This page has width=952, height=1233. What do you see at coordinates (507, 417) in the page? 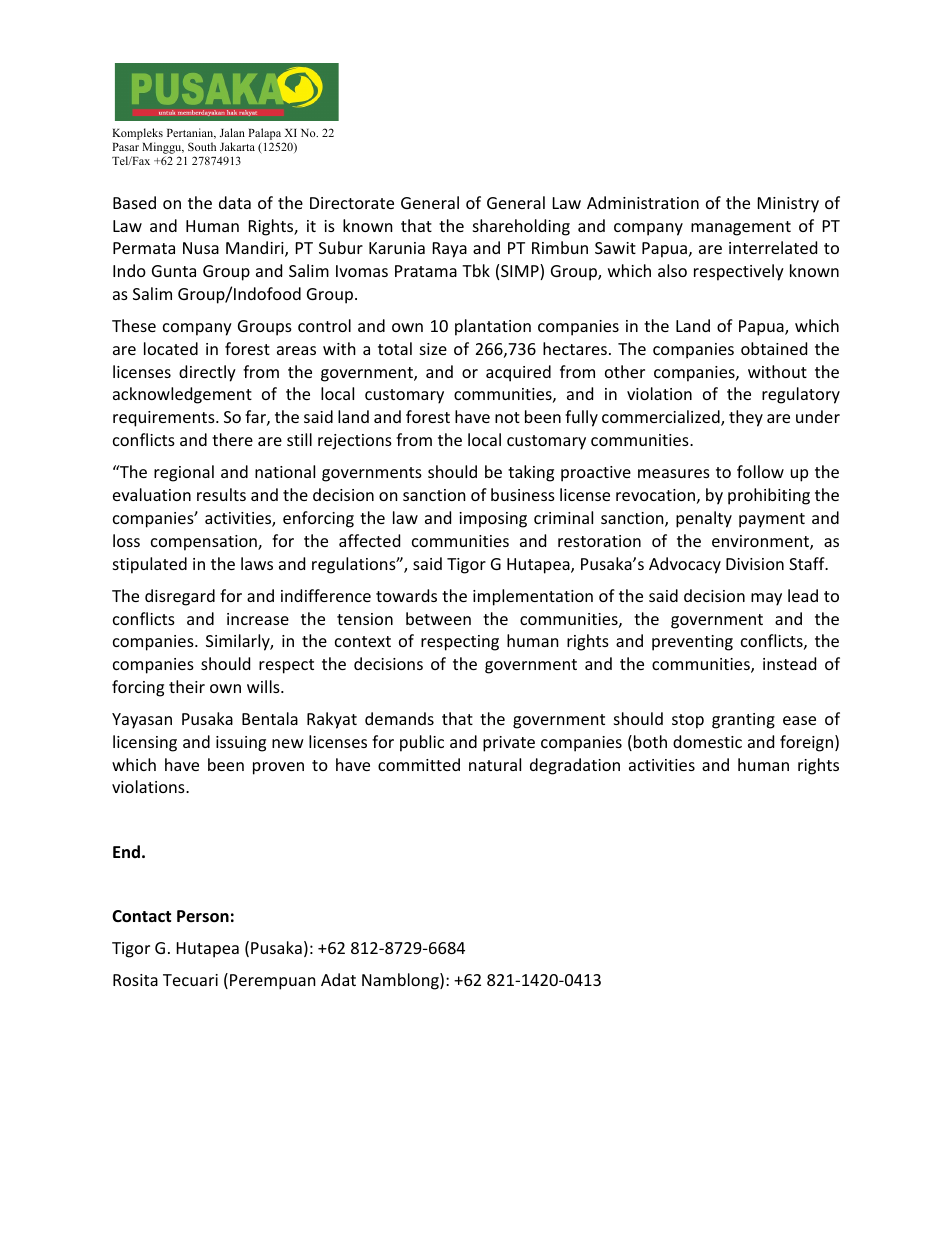
I see `not` at bounding box center [507, 417].
